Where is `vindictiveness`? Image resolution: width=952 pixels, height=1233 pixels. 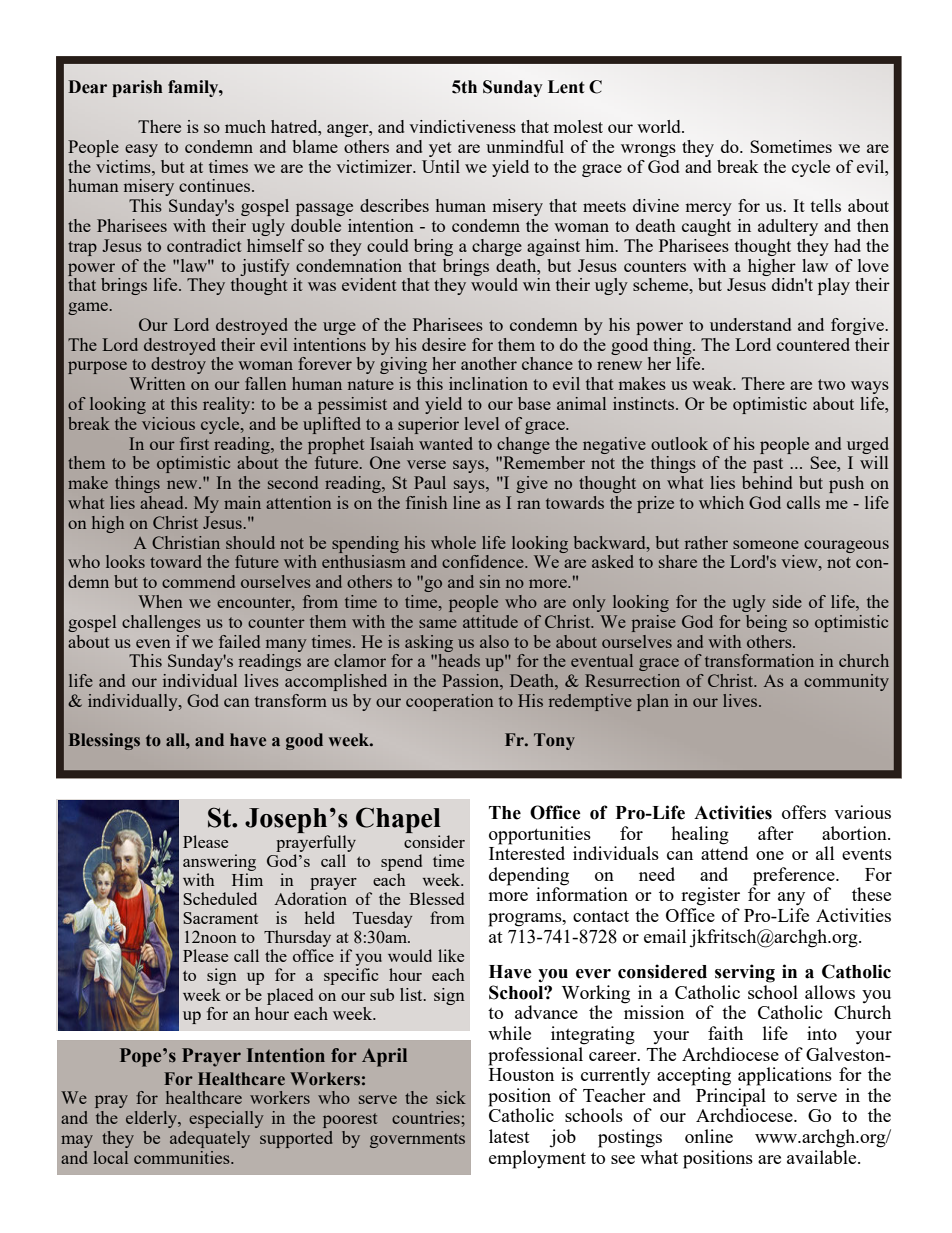
vindictiveness is located at coordinates (462, 126).
